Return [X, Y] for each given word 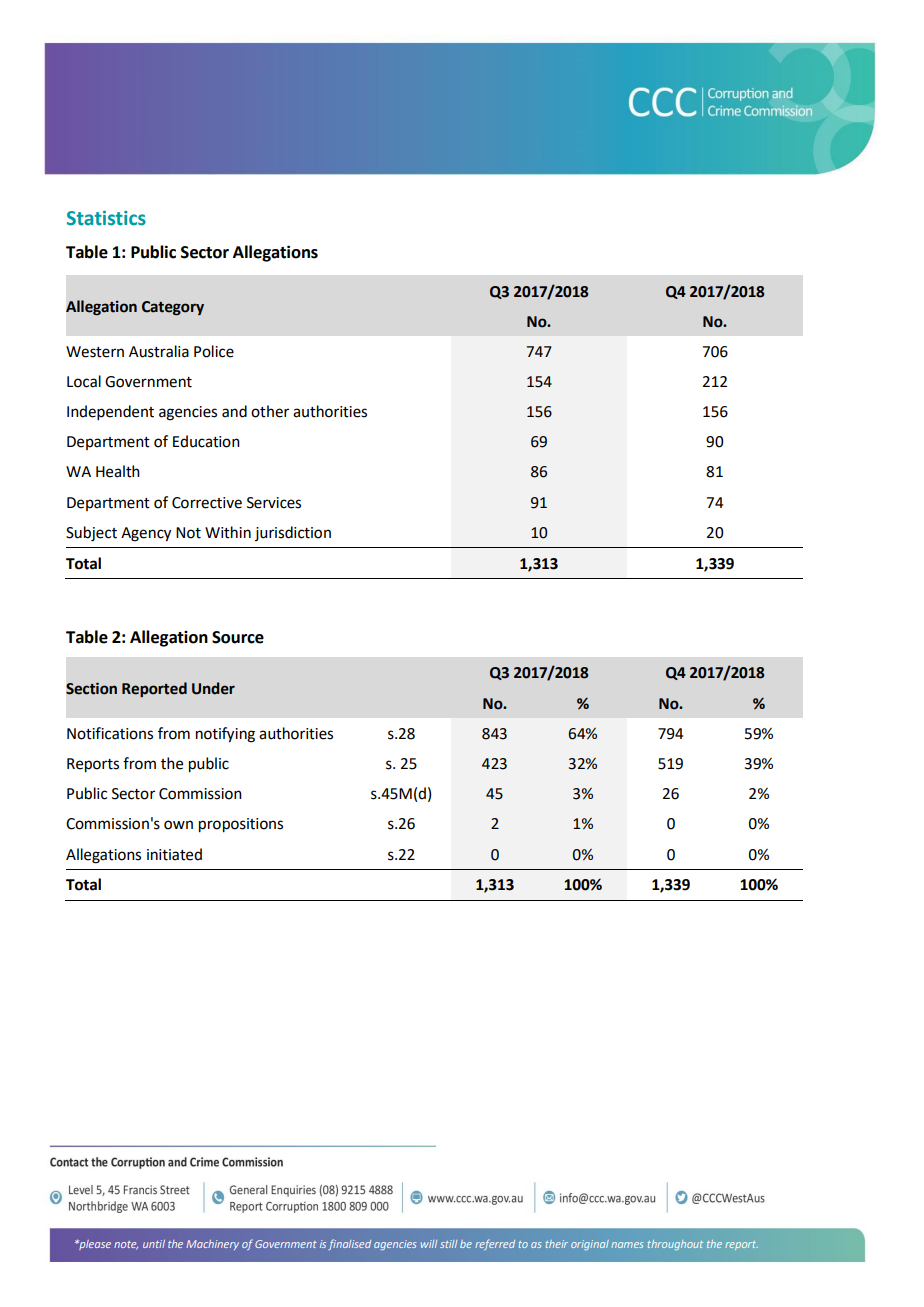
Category [173, 308]
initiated [174, 854]
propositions [241, 825]
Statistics [106, 218]
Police [214, 351]
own [178, 825]
